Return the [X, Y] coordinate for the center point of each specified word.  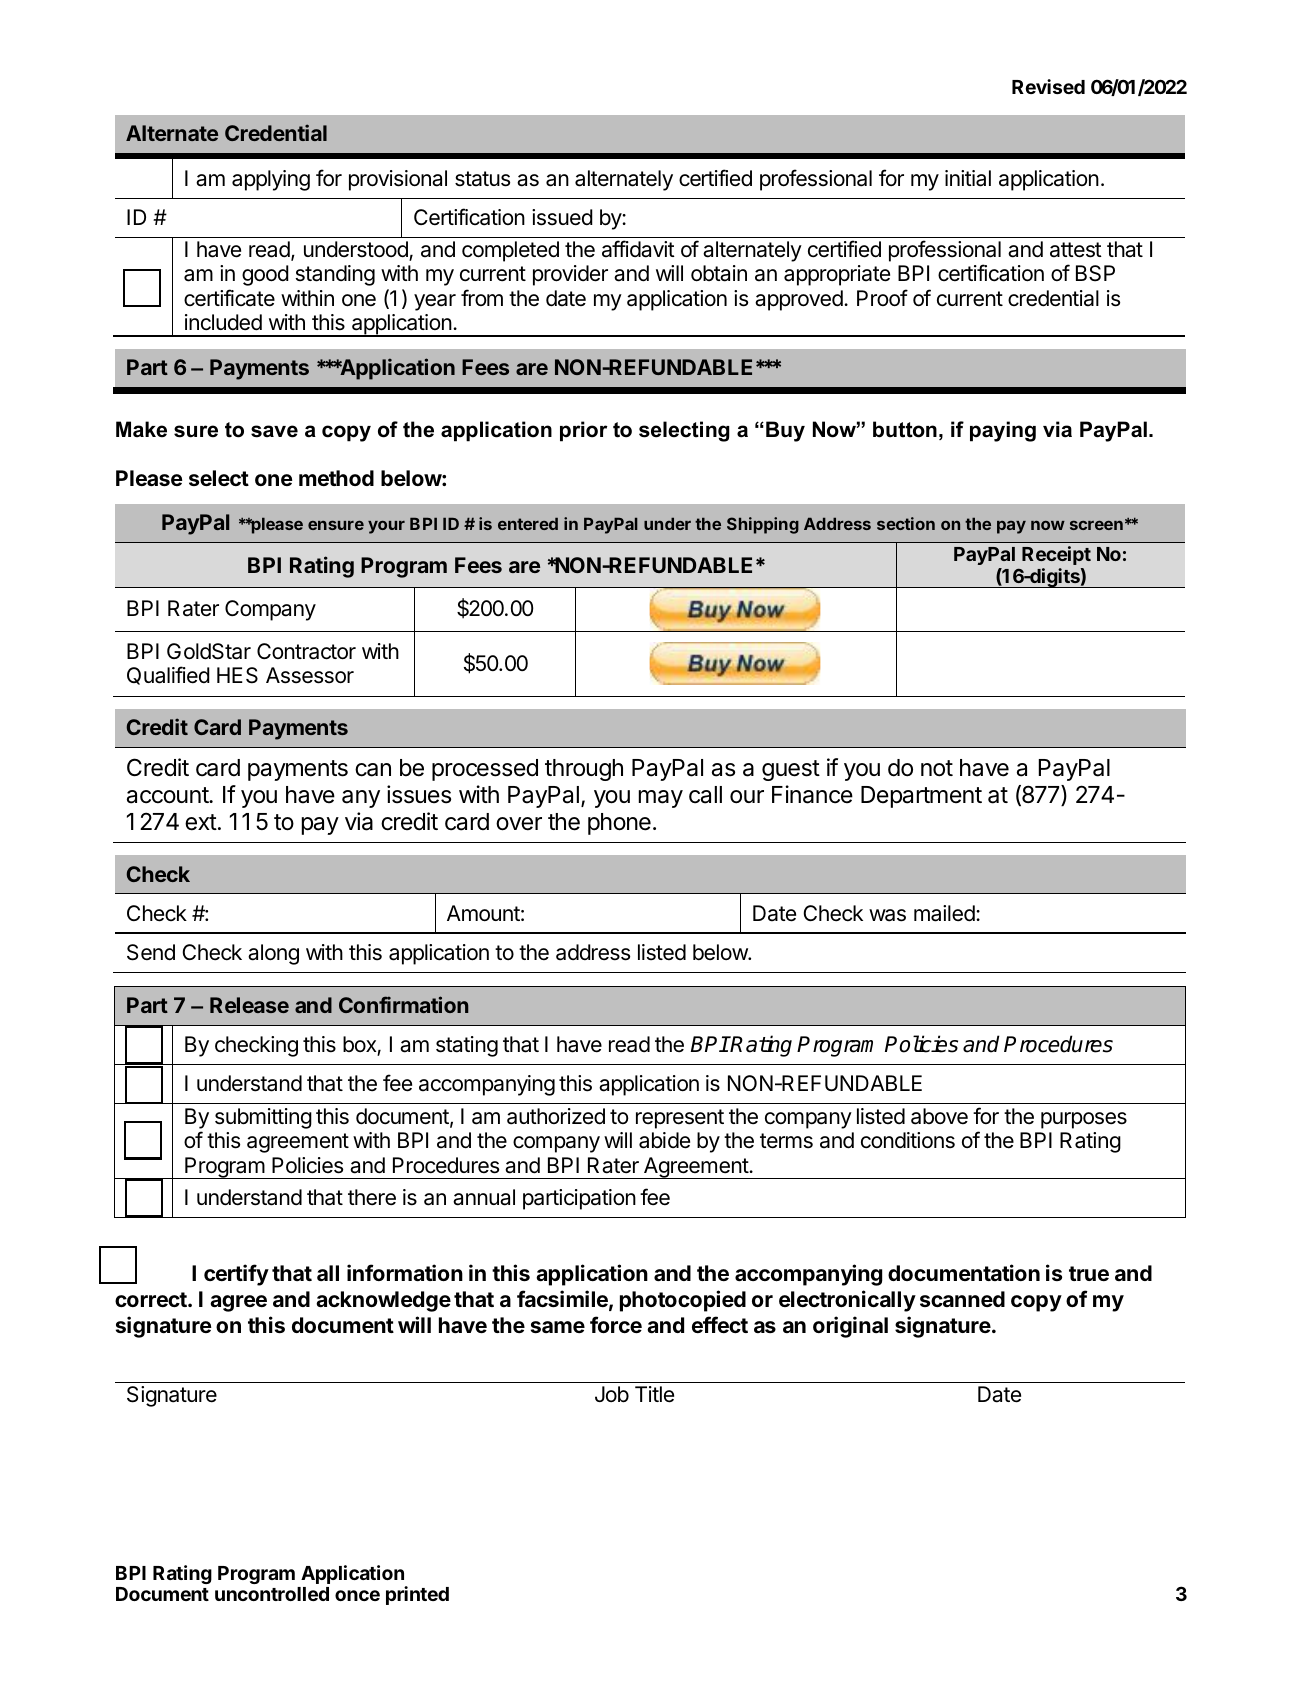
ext [201, 822]
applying [271, 180]
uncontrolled [272, 1594]
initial [968, 178]
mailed [944, 913]
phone [619, 824]
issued [562, 217]
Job [612, 1394]
